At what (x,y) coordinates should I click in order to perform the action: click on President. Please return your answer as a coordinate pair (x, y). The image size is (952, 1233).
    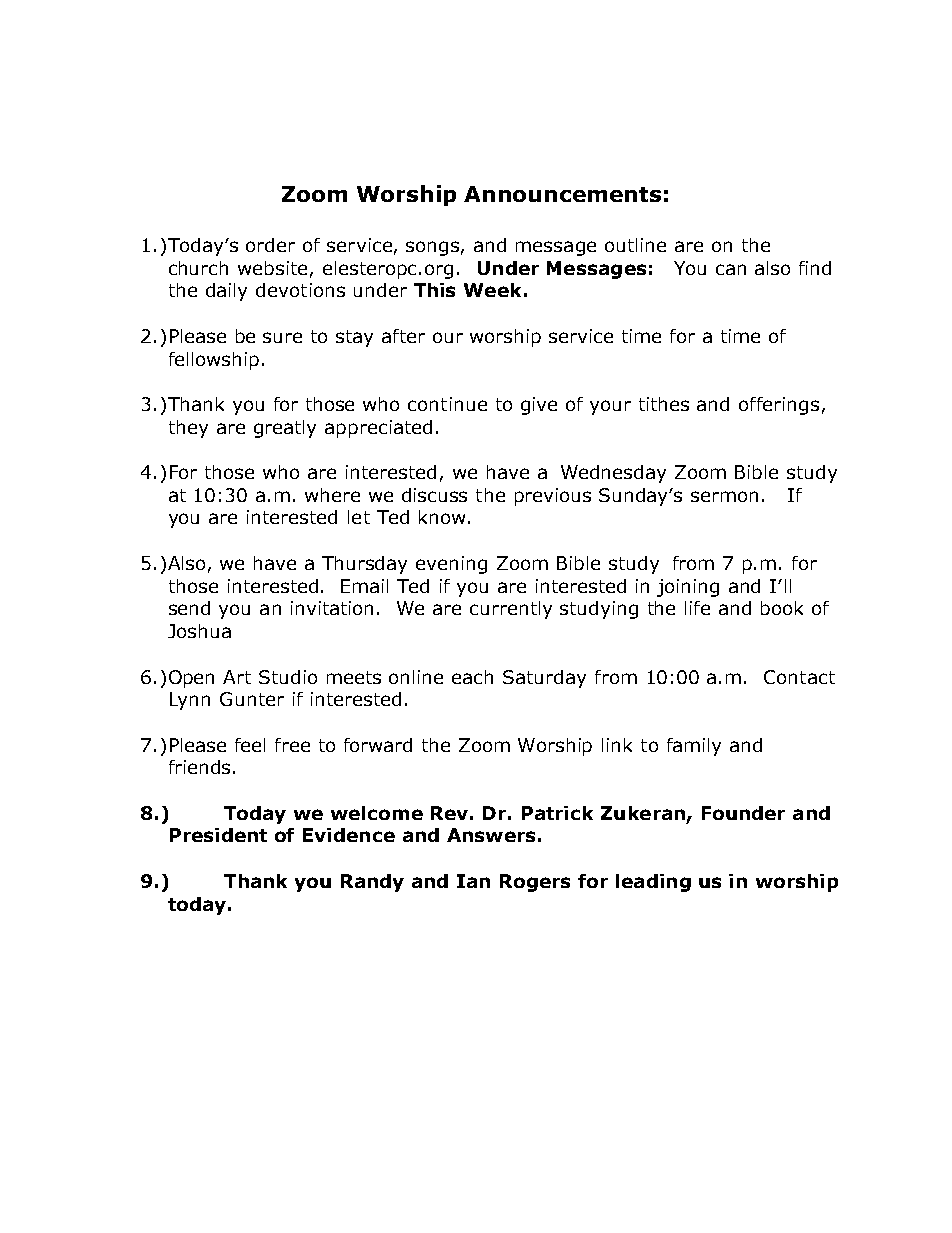
    Looking at the image, I should click on (218, 835).
